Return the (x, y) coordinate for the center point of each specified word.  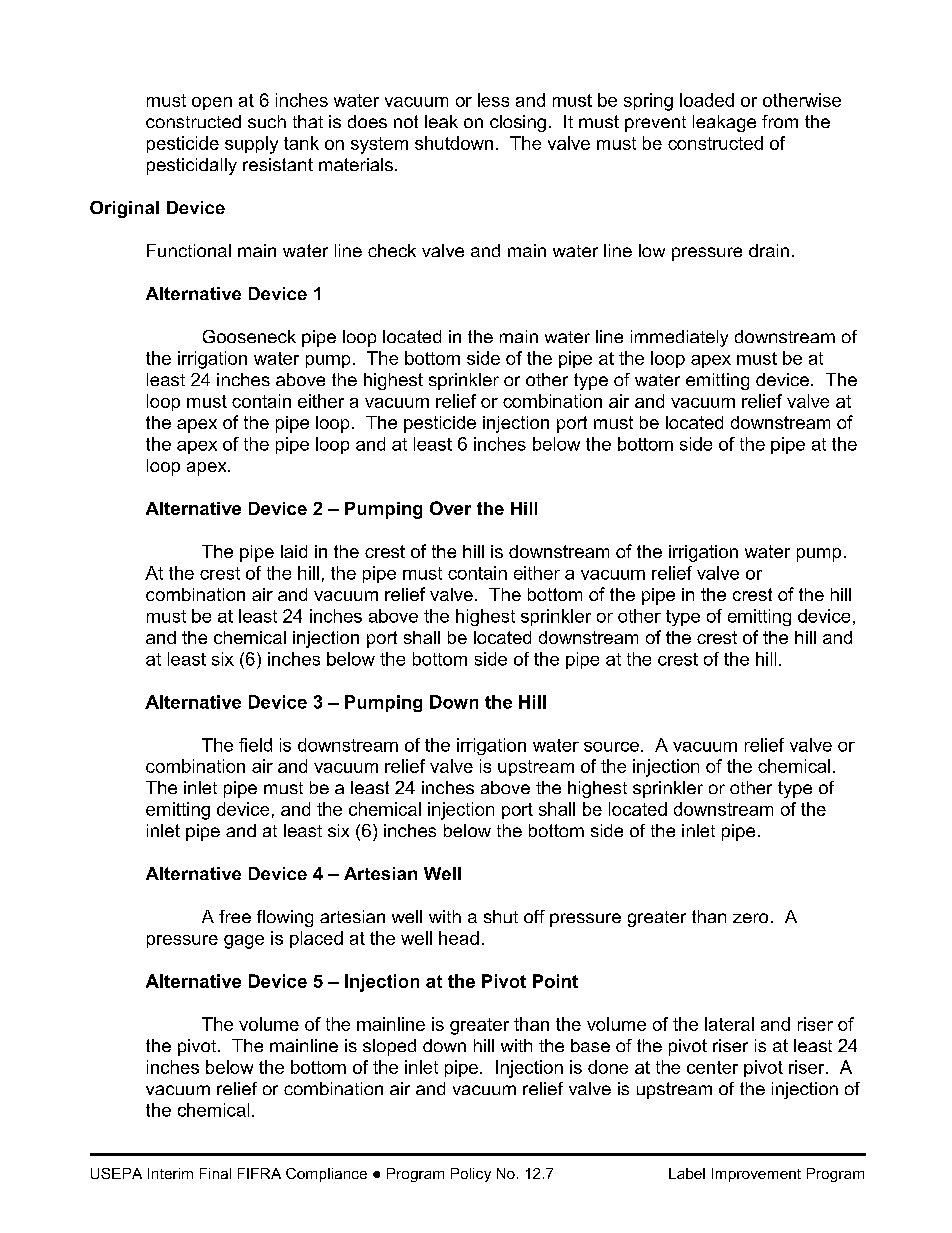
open (212, 103)
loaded (707, 100)
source (611, 747)
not (406, 121)
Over (450, 508)
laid (294, 551)
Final (215, 1173)
